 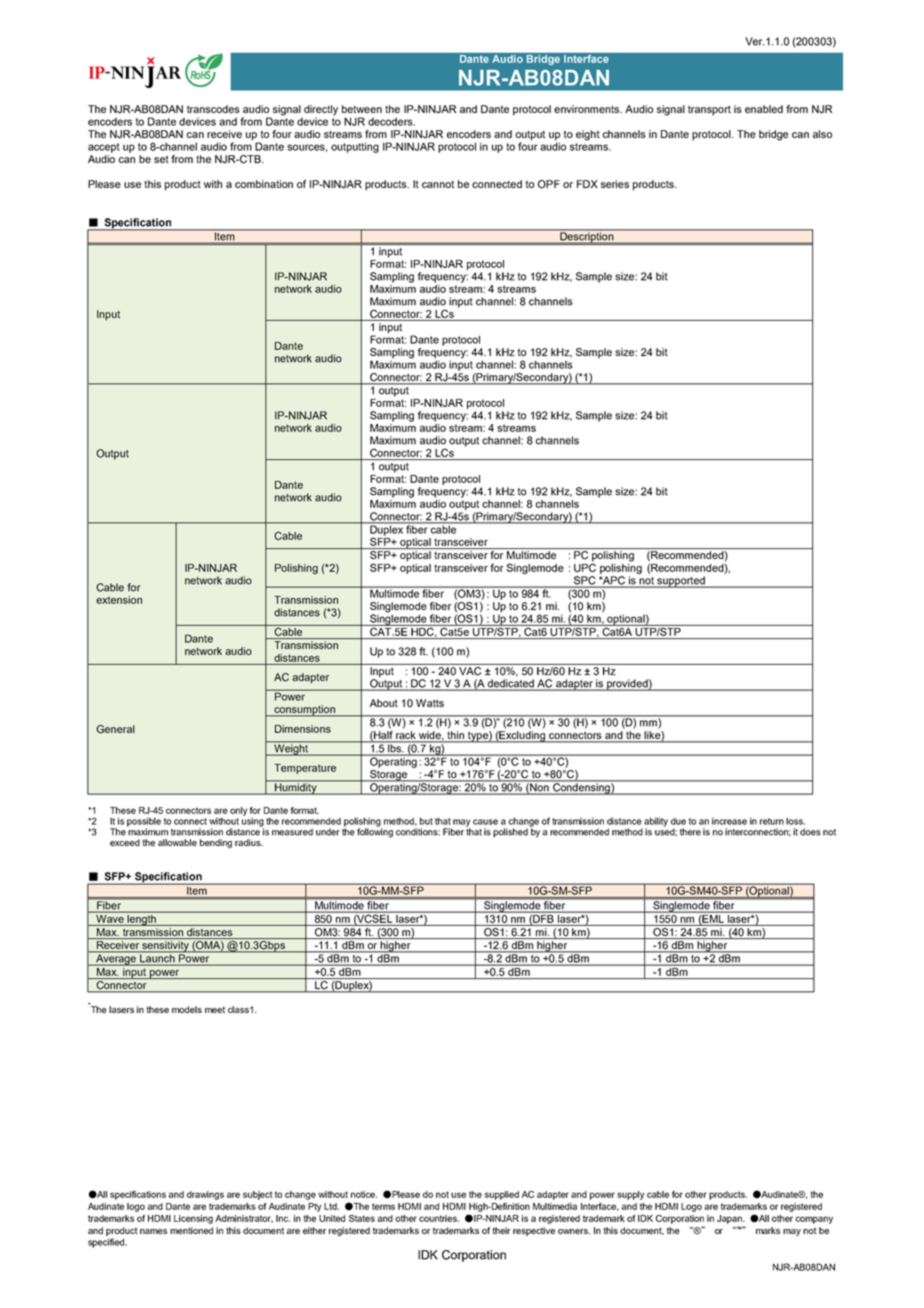 I want to click on allowable, so click(x=177, y=842).
